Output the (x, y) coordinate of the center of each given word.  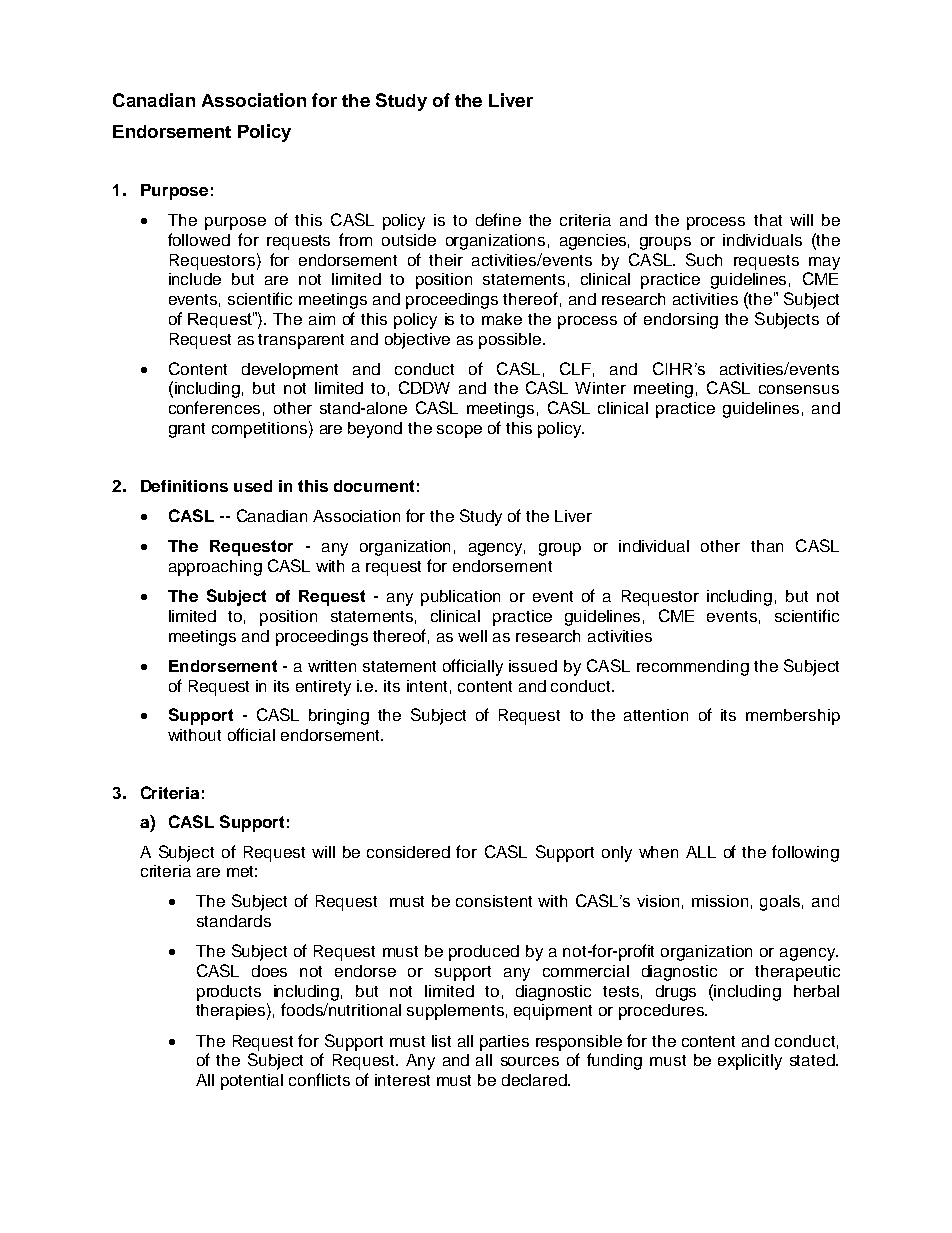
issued (533, 666)
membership (793, 717)
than (767, 546)
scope (459, 431)
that (768, 220)
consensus (799, 389)
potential (252, 1082)
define (498, 219)
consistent (494, 901)
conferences (214, 407)
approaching (215, 568)
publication (460, 598)
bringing (339, 717)
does (269, 971)
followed (199, 239)
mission (720, 901)
